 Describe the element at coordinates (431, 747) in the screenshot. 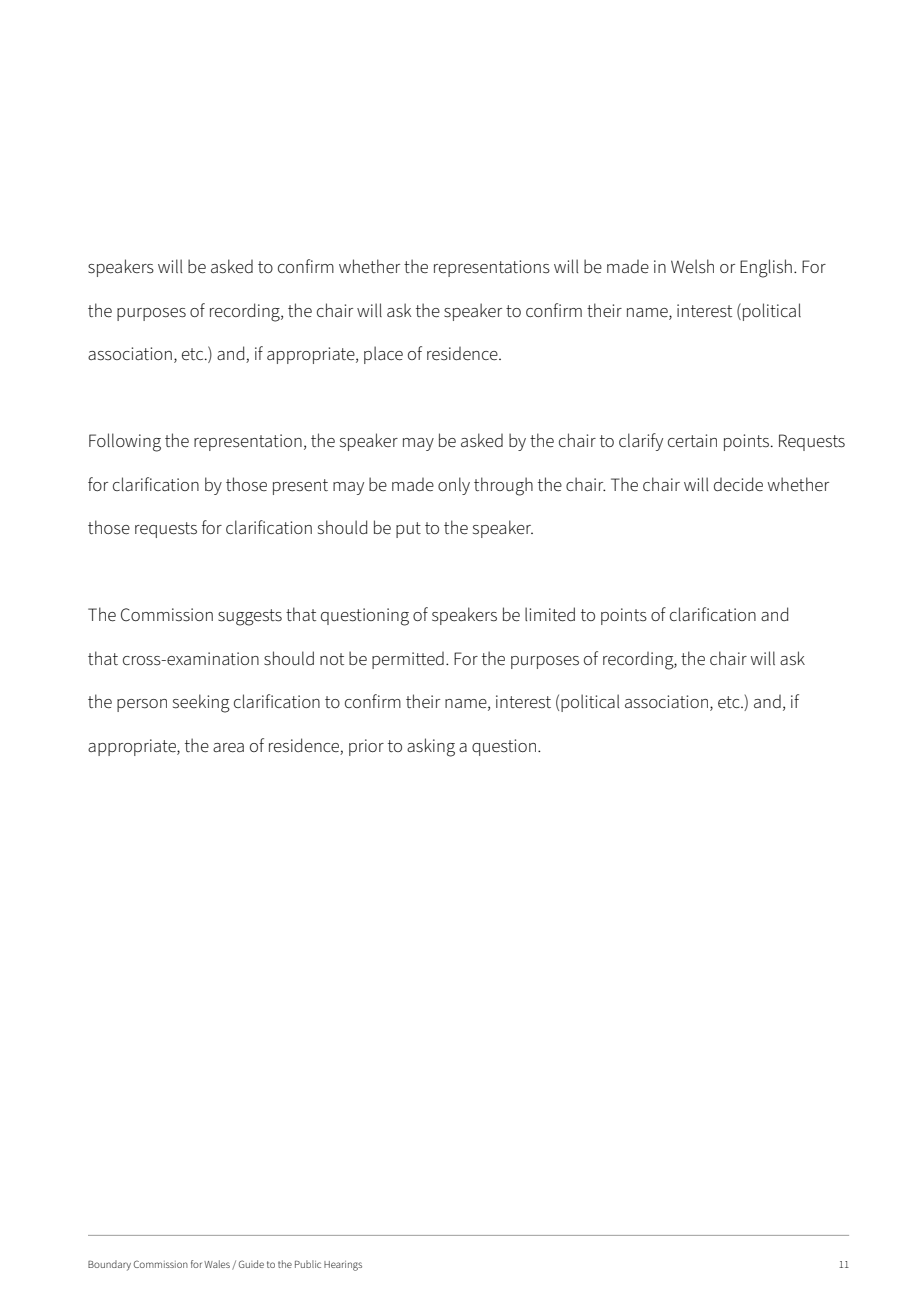

I see `asking` at that location.
